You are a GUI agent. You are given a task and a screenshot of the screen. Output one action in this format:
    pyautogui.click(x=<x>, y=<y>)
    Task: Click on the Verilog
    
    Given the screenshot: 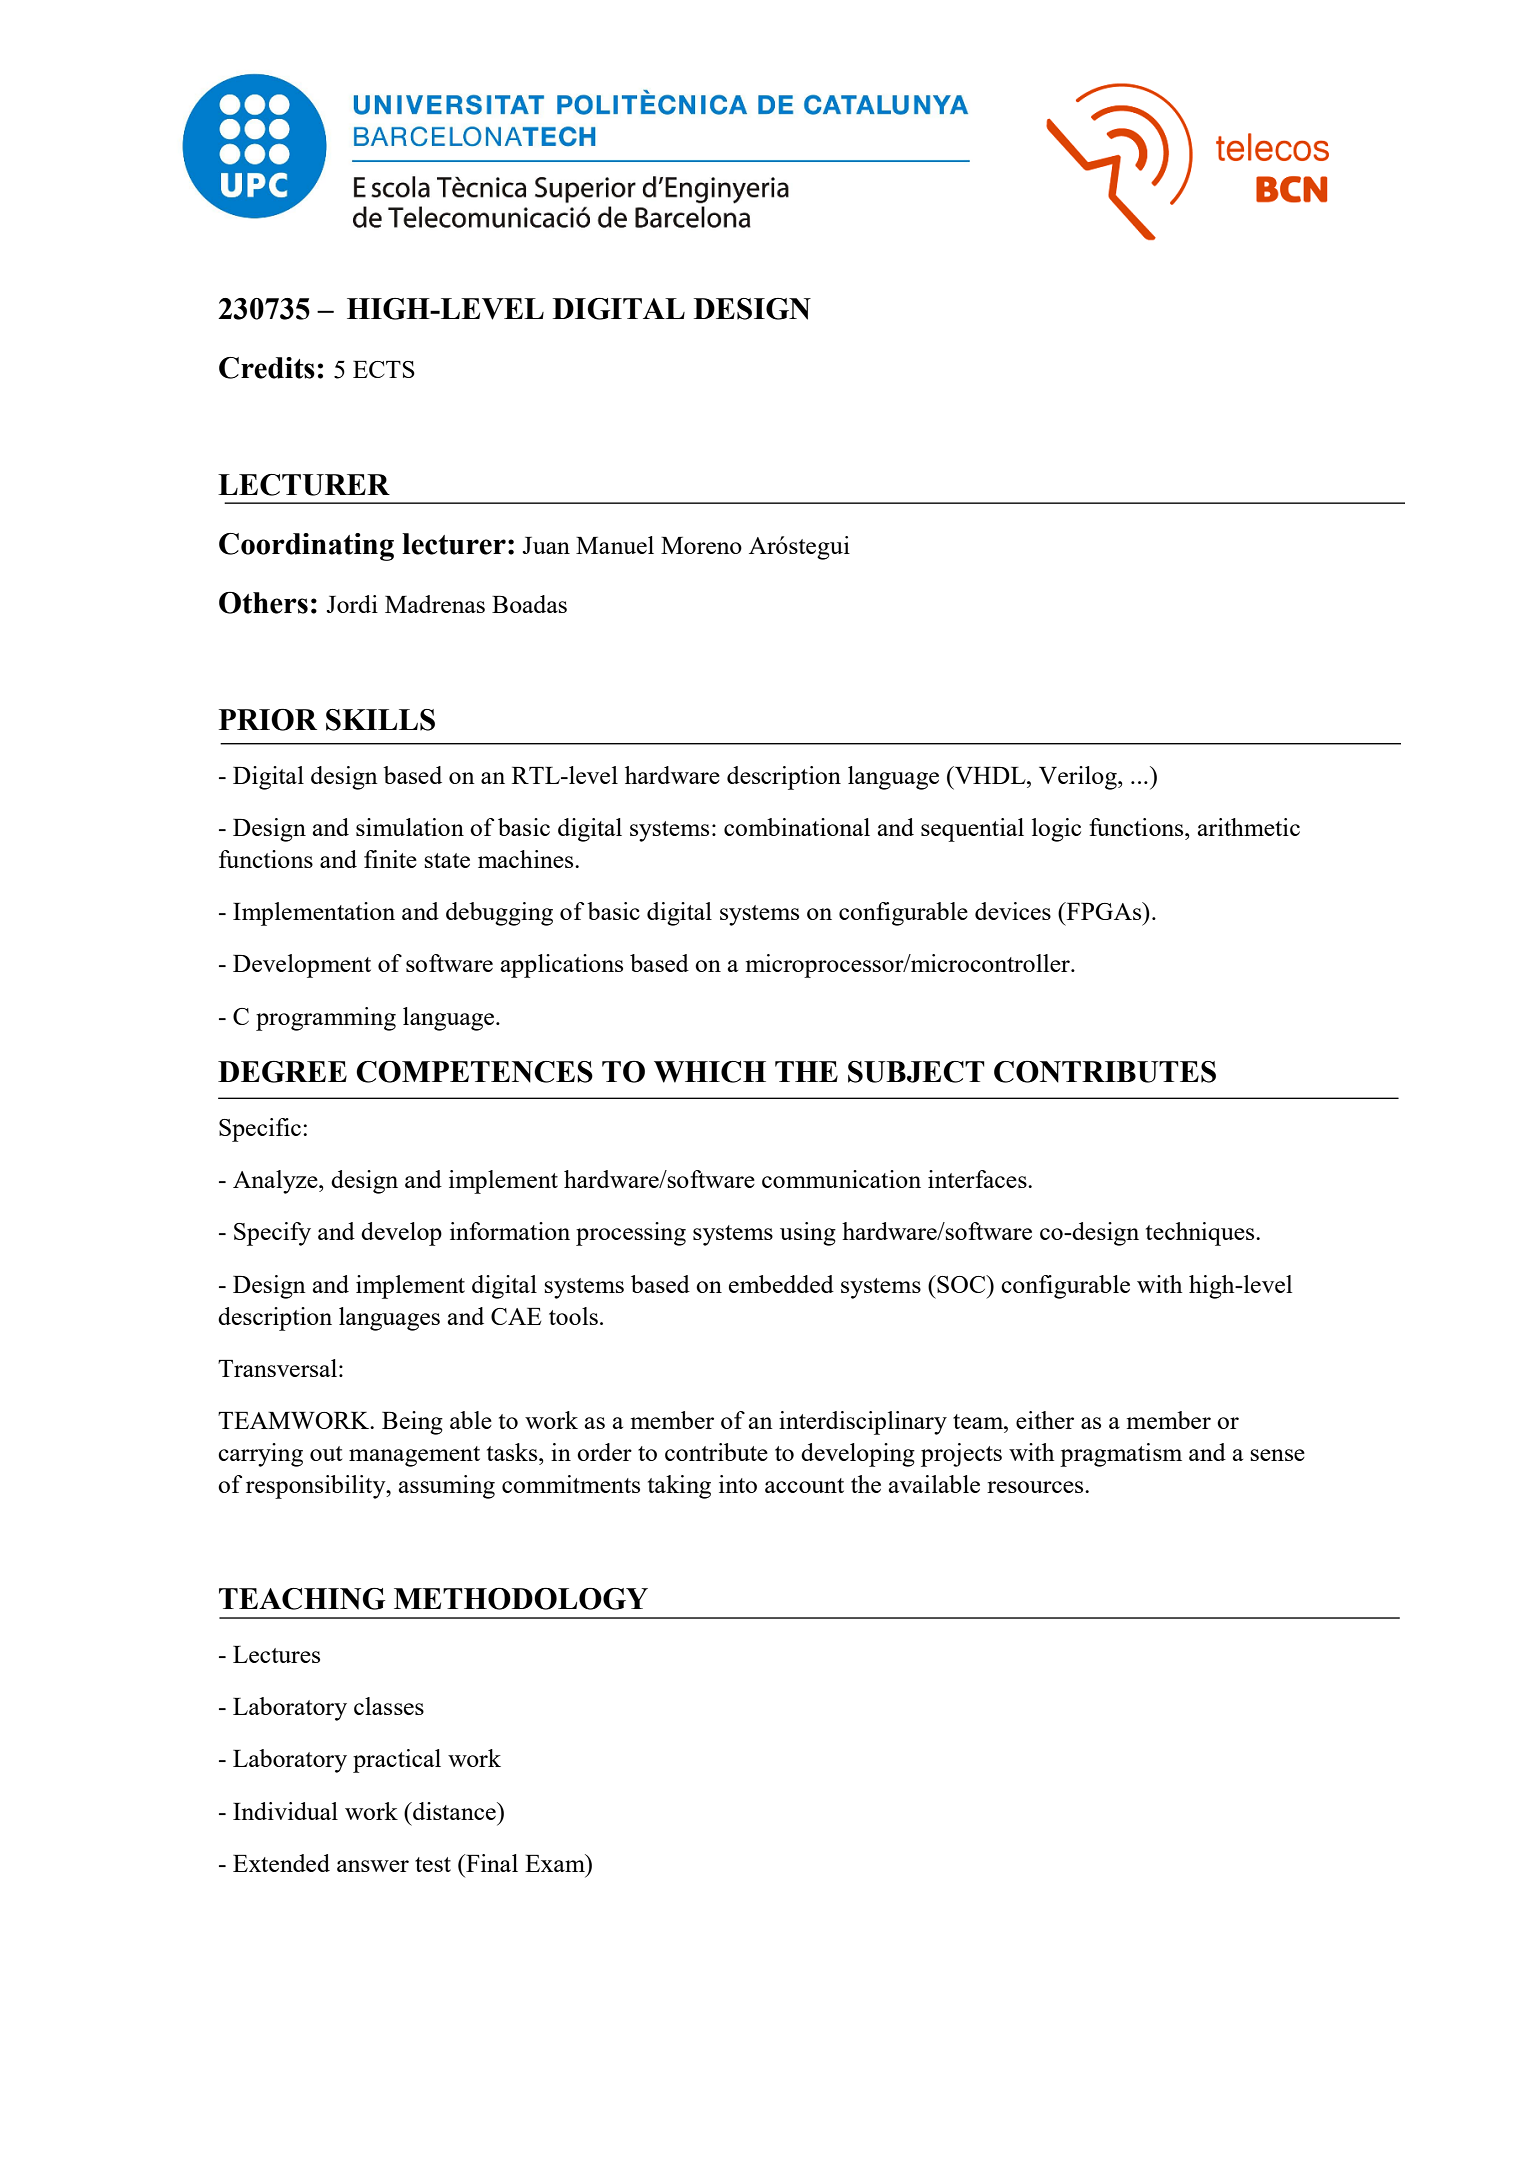 What is the action you would take?
    pyautogui.click(x=1079, y=778)
